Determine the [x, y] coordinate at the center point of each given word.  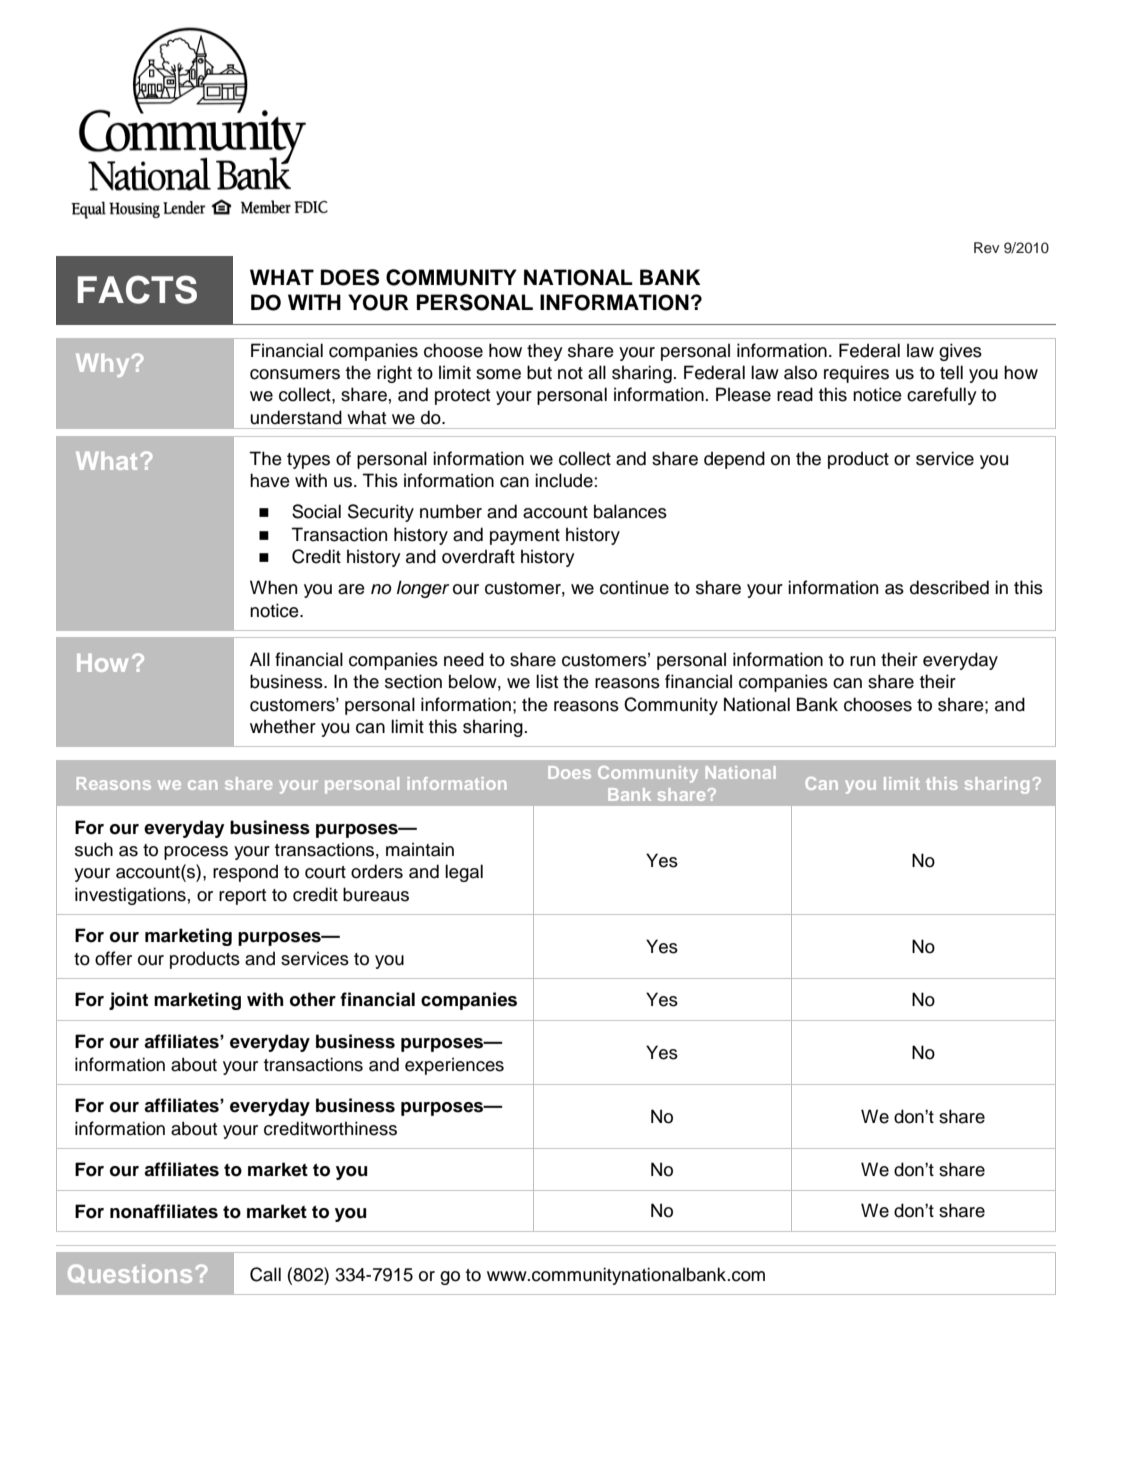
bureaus [376, 894]
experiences [454, 1066]
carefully [942, 396]
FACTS [137, 289]
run [862, 661]
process [196, 853]
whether [283, 726]
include [564, 480]
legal [464, 873]
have [270, 480]
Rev [987, 247]
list [547, 681]
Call [265, 1274]
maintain [420, 849]
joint [128, 1001]
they [545, 352]
